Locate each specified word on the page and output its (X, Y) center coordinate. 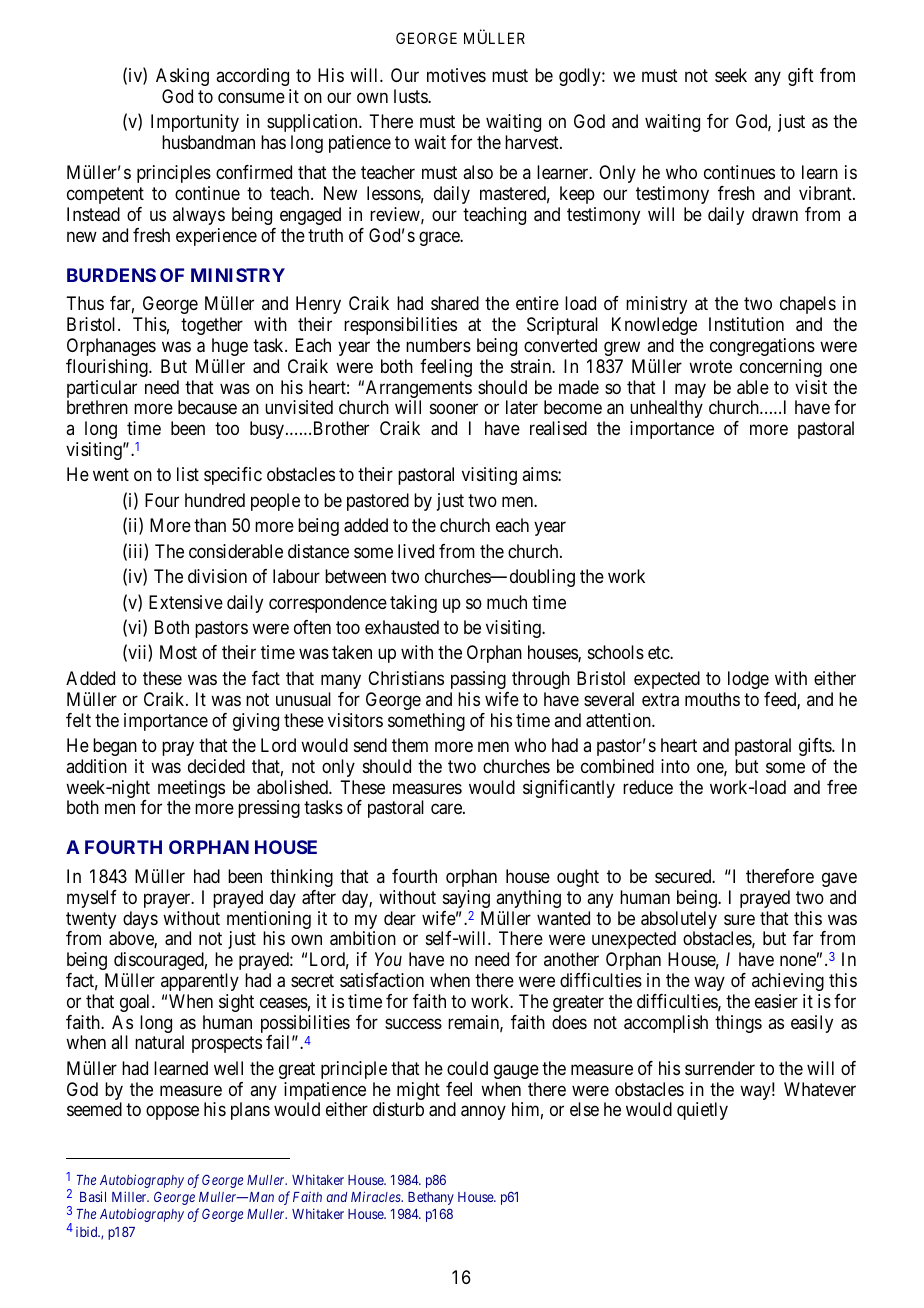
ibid (88, 1232)
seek (731, 75)
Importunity (195, 125)
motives (456, 75)
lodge (748, 680)
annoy (483, 1113)
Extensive (186, 602)
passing (478, 680)
